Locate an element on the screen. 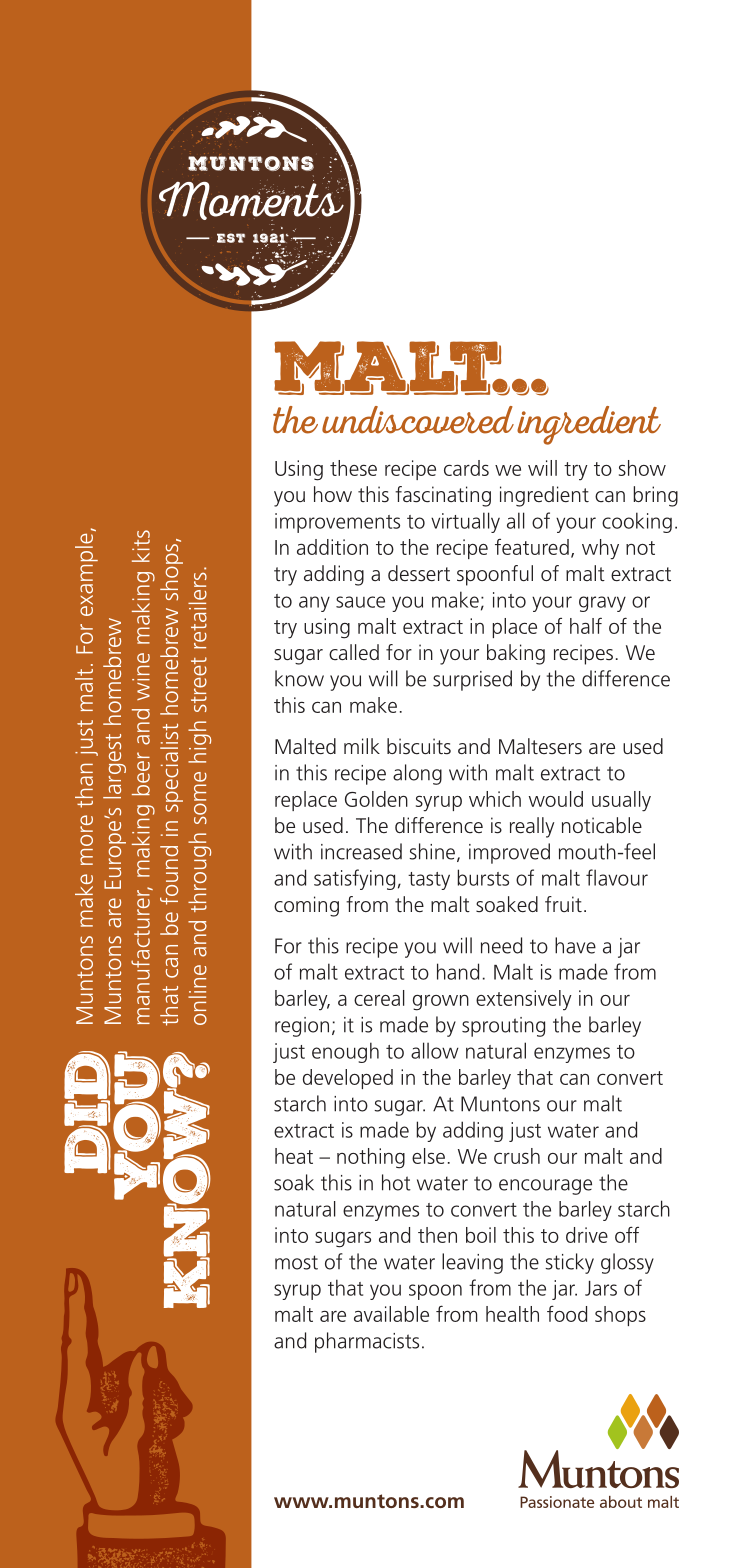  these is located at coordinates (353, 468).
